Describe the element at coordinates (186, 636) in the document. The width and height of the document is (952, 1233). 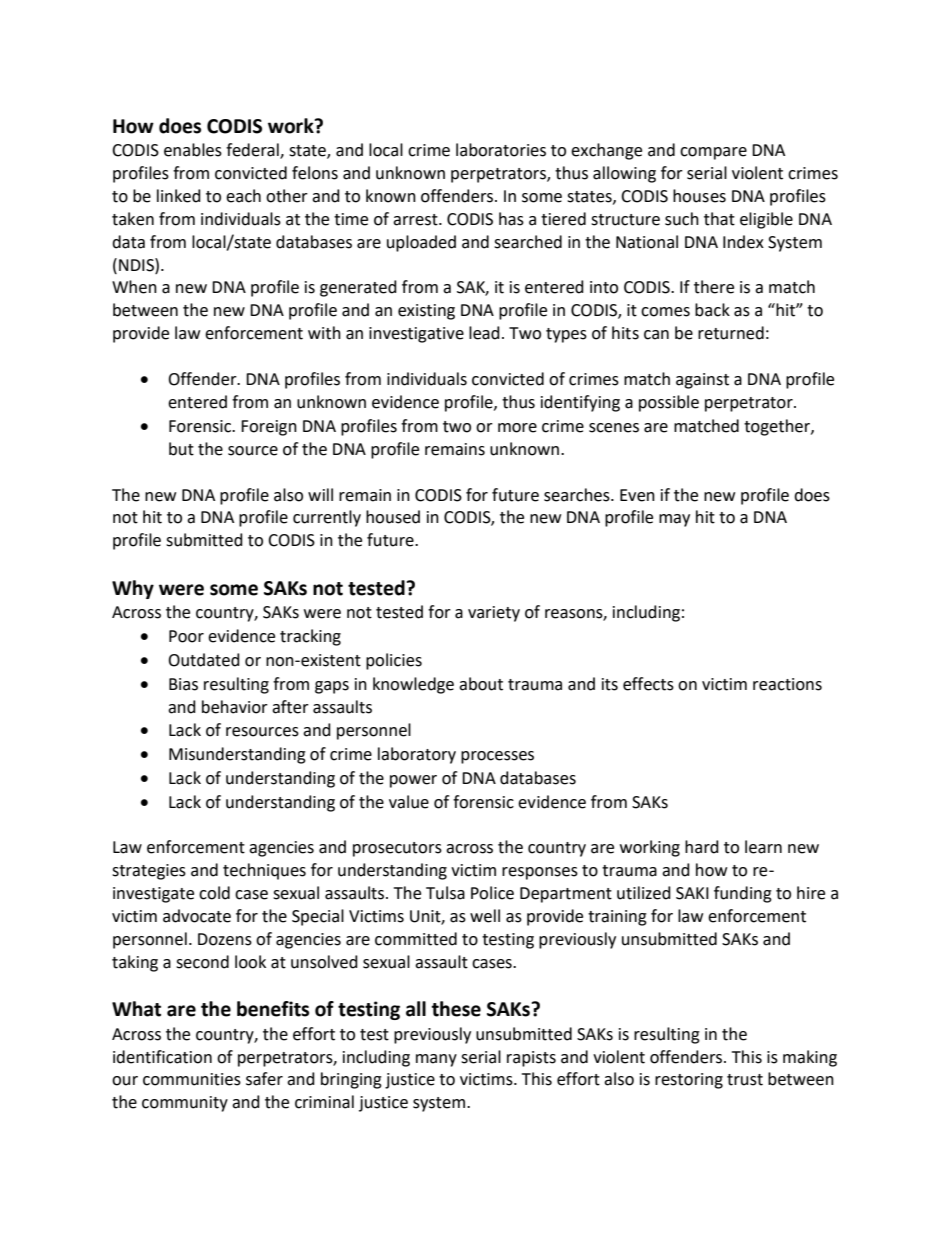
I see `Poor` at that location.
